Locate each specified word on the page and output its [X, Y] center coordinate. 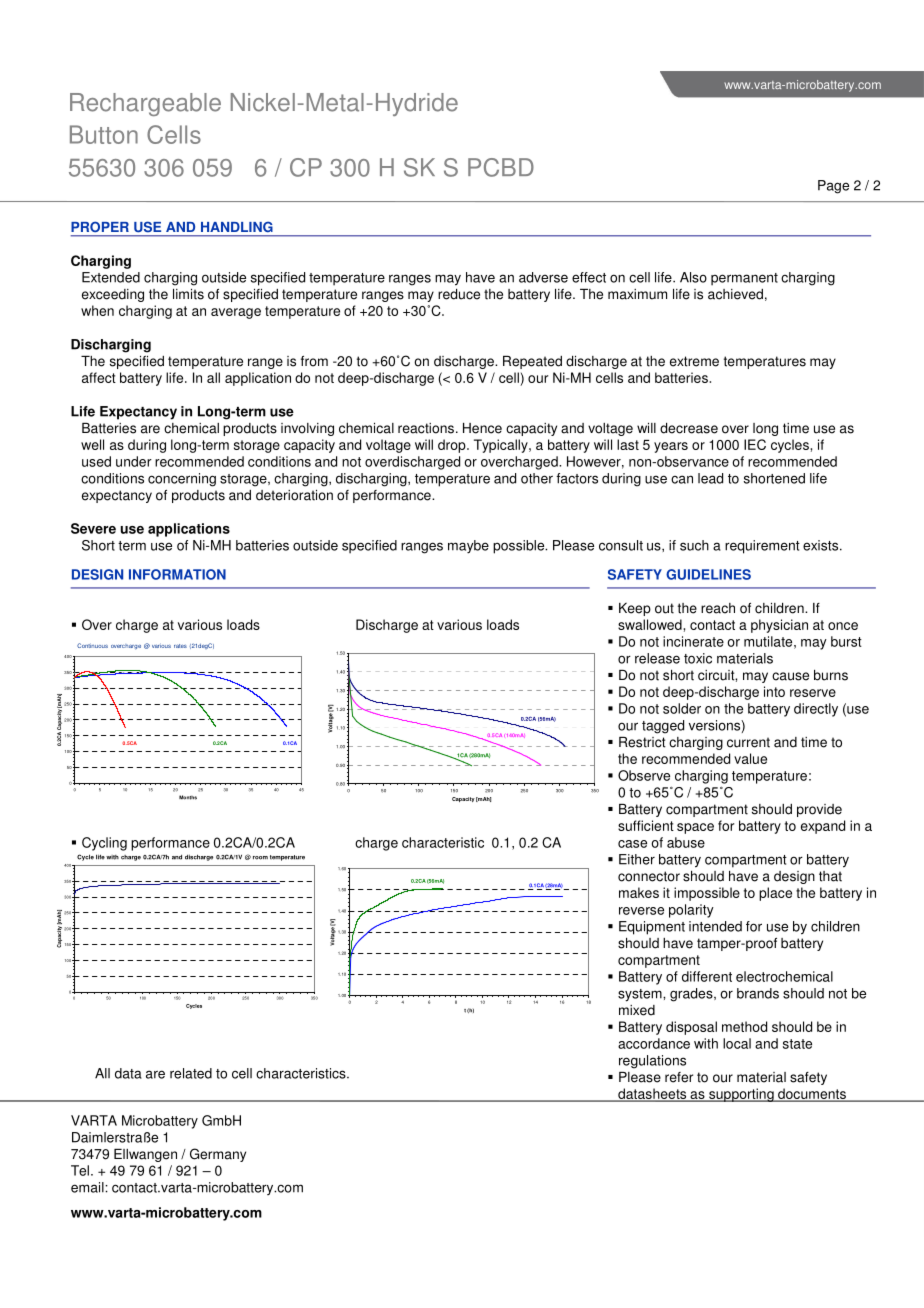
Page [833, 187]
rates [180, 646]
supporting [741, 1095]
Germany [218, 1155]
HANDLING [236, 227]
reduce [459, 294]
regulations [652, 1062]
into [774, 691]
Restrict [642, 742]
